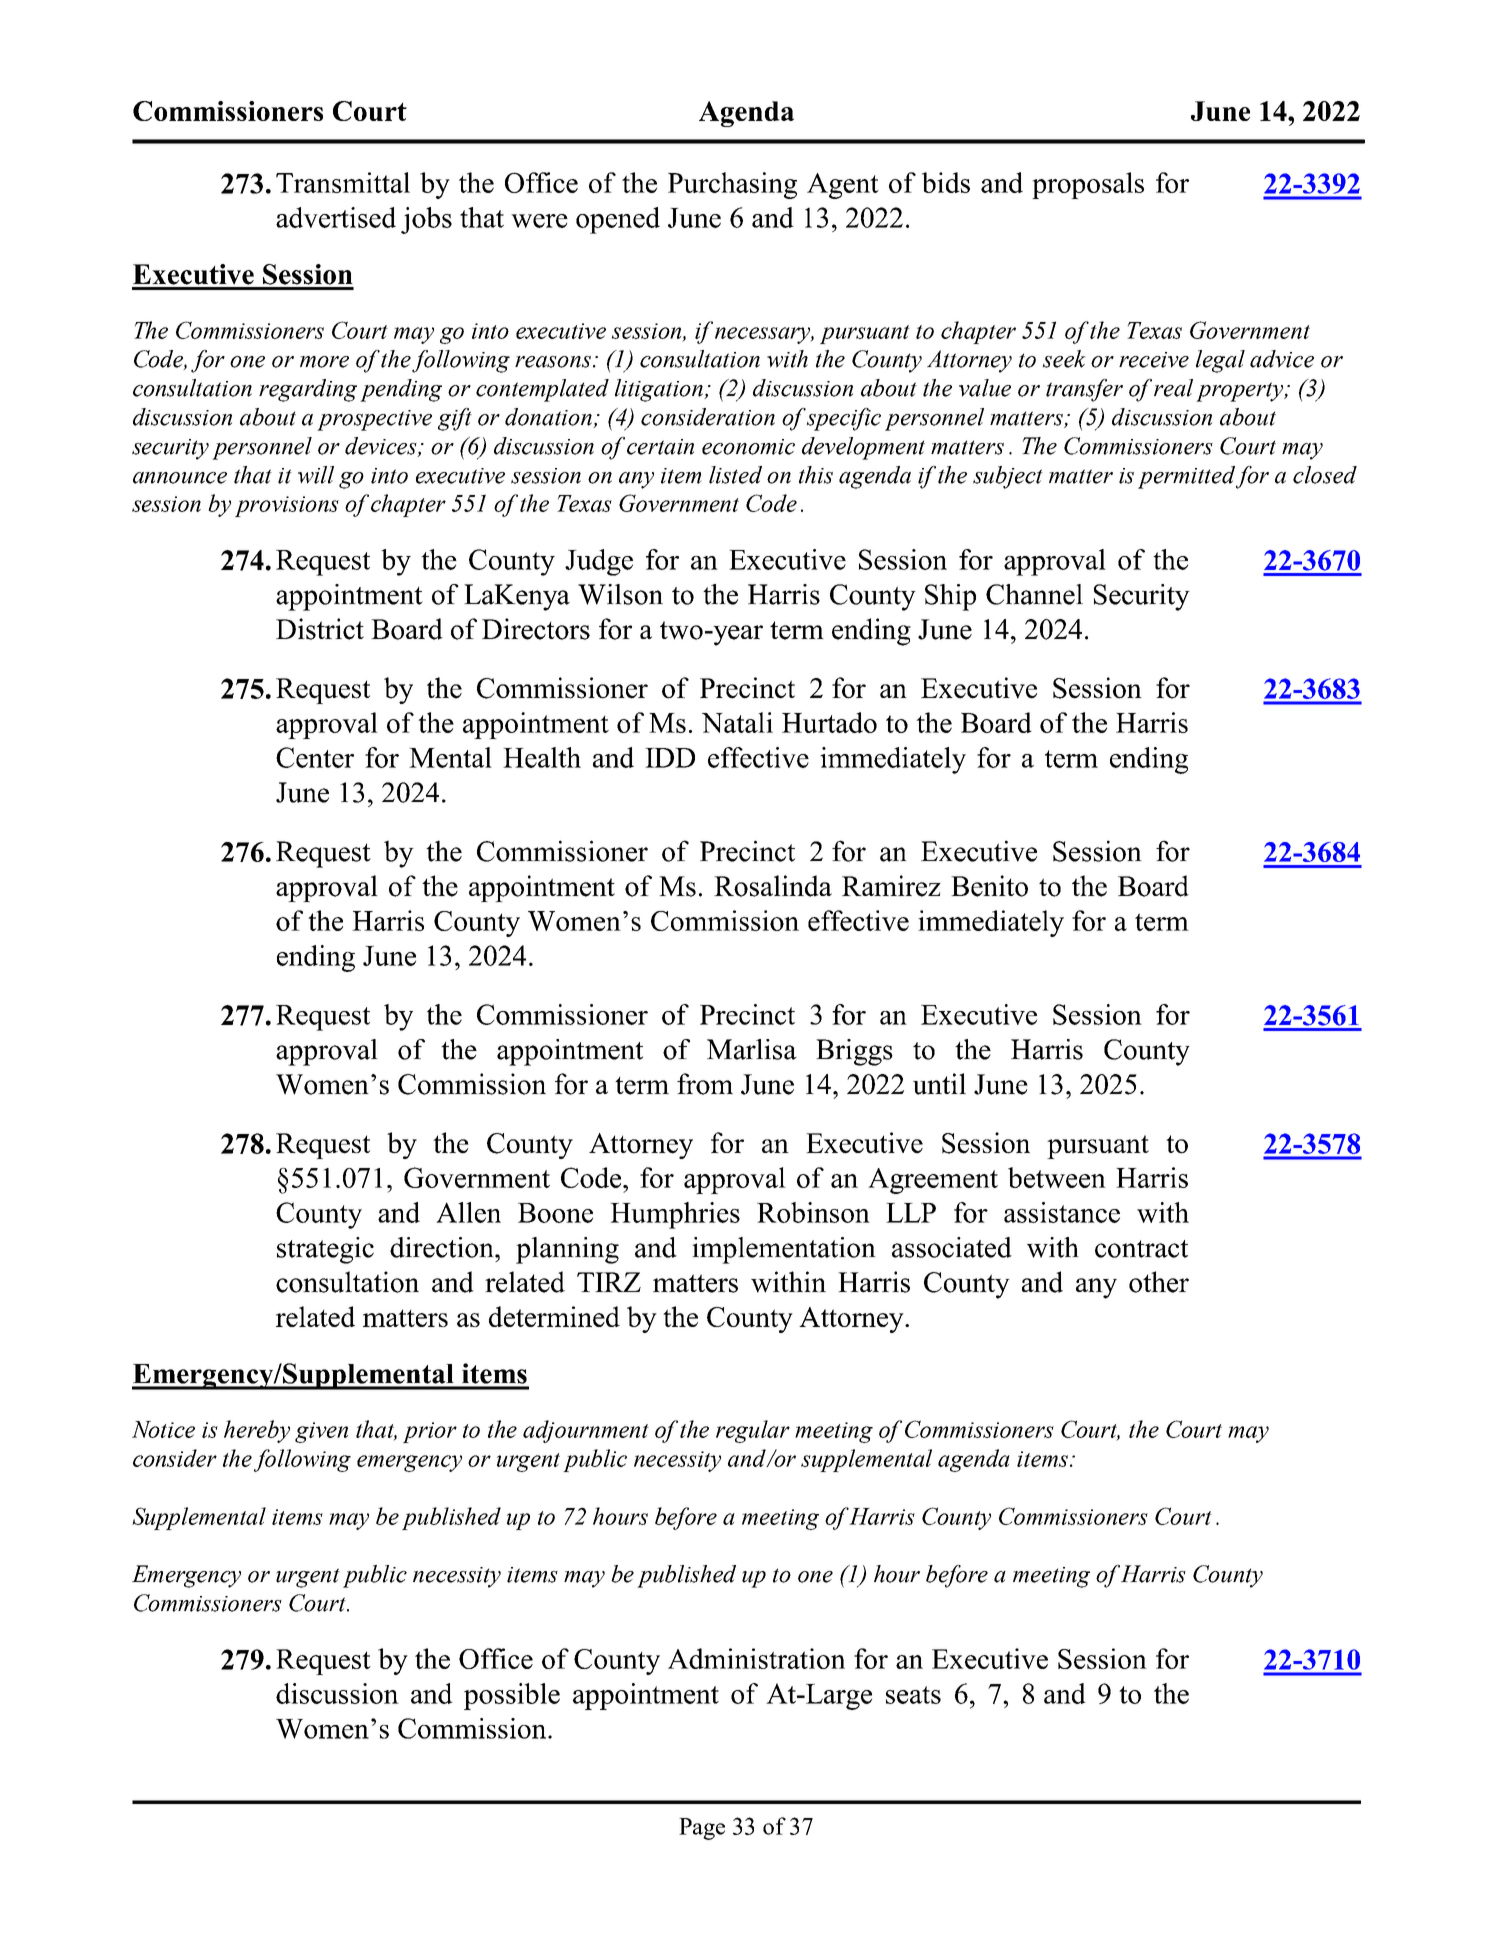 The image size is (1499, 1940). Describe the element at coordinates (1034, 594) in the document. I see `Channel` at that location.
